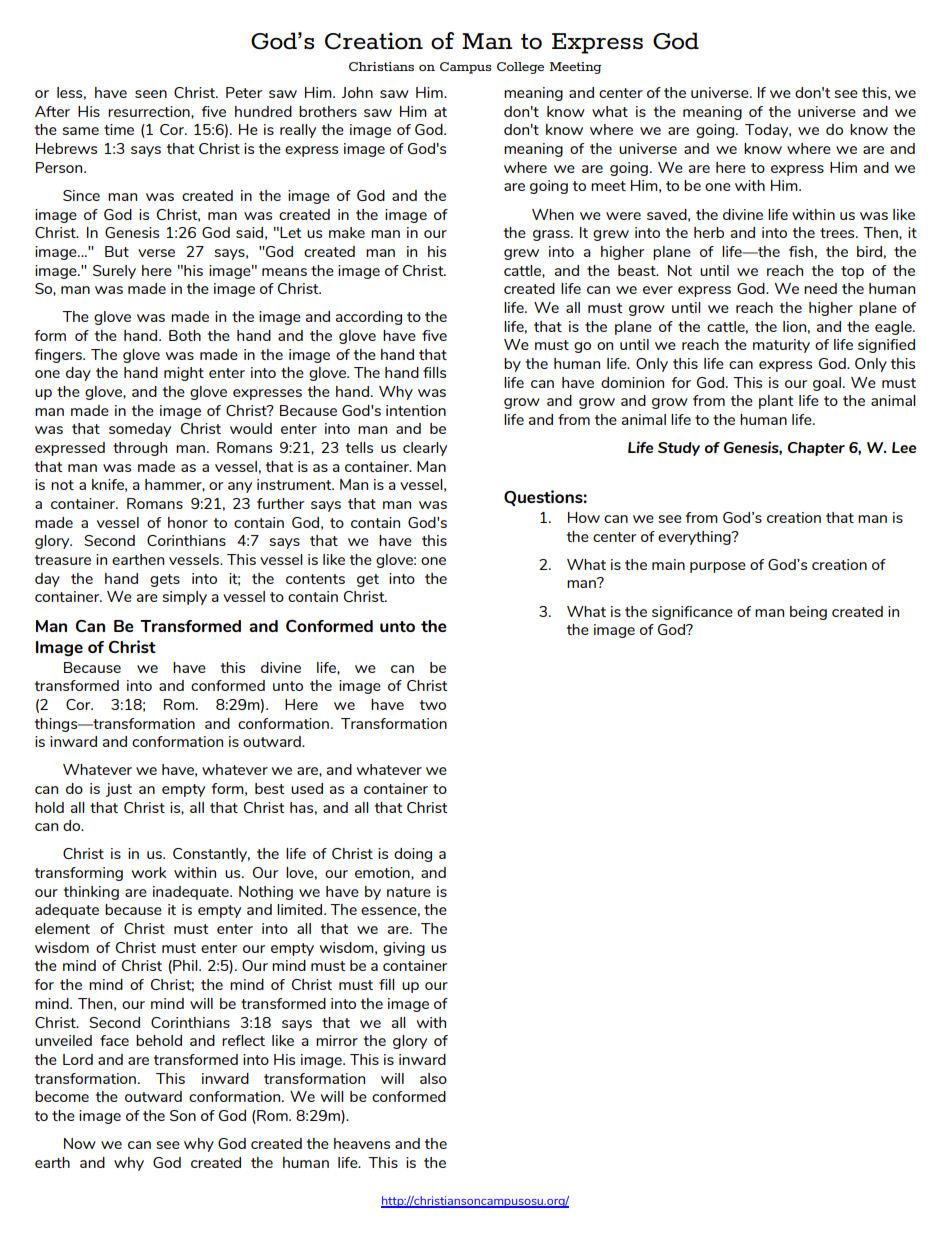 This screenshot has width=952, height=1233. Describe the element at coordinates (433, 1078) in the screenshot. I see `also` at that location.
